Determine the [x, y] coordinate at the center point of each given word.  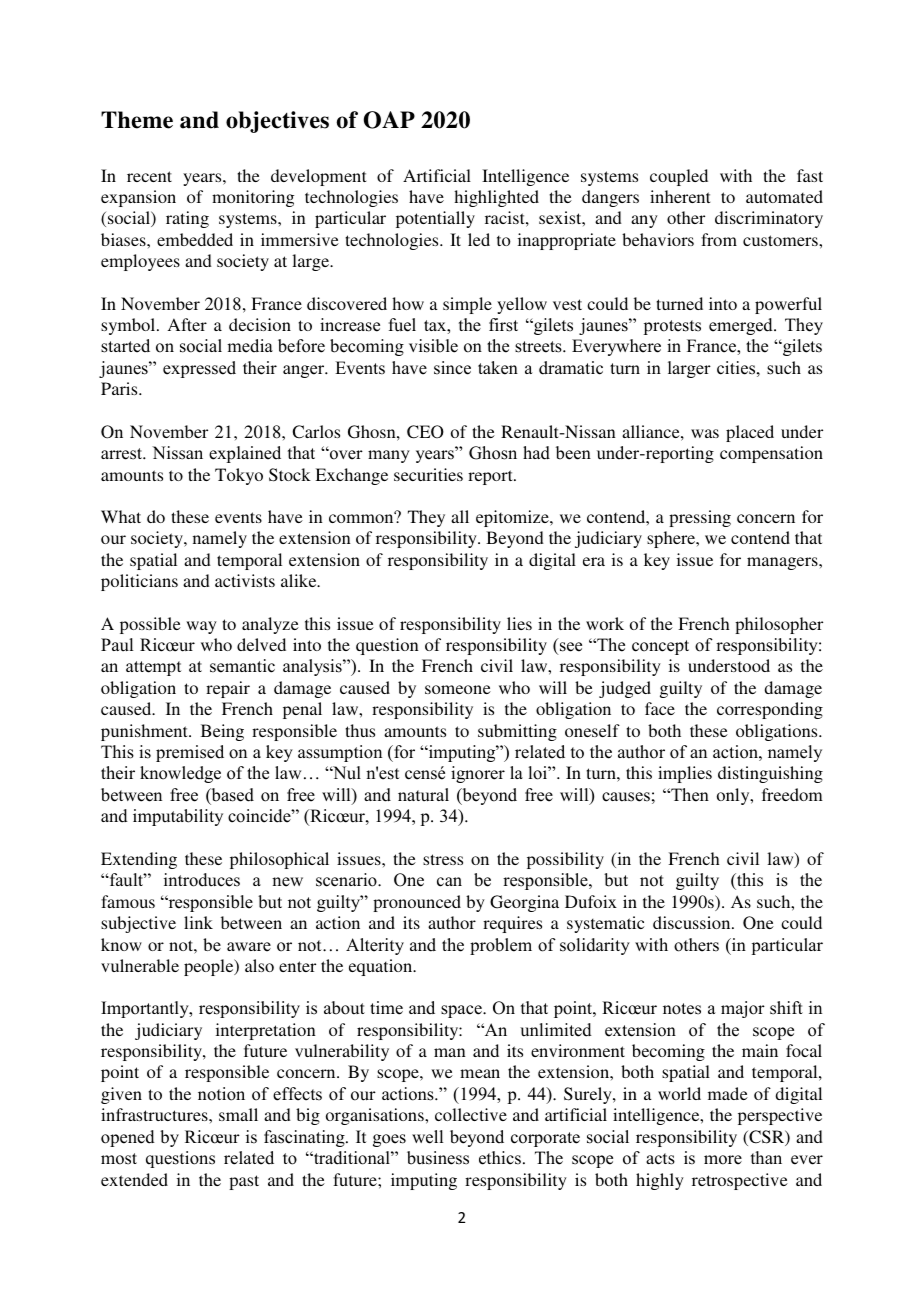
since [452, 368]
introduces [202, 880]
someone [458, 689]
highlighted [496, 198]
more [723, 1160]
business [438, 1158]
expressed [199, 369]
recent [149, 176]
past [244, 1182]
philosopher [779, 625]
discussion [693, 922]
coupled [679, 177]
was [705, 433]
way [201, 627]
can [449, 882]
